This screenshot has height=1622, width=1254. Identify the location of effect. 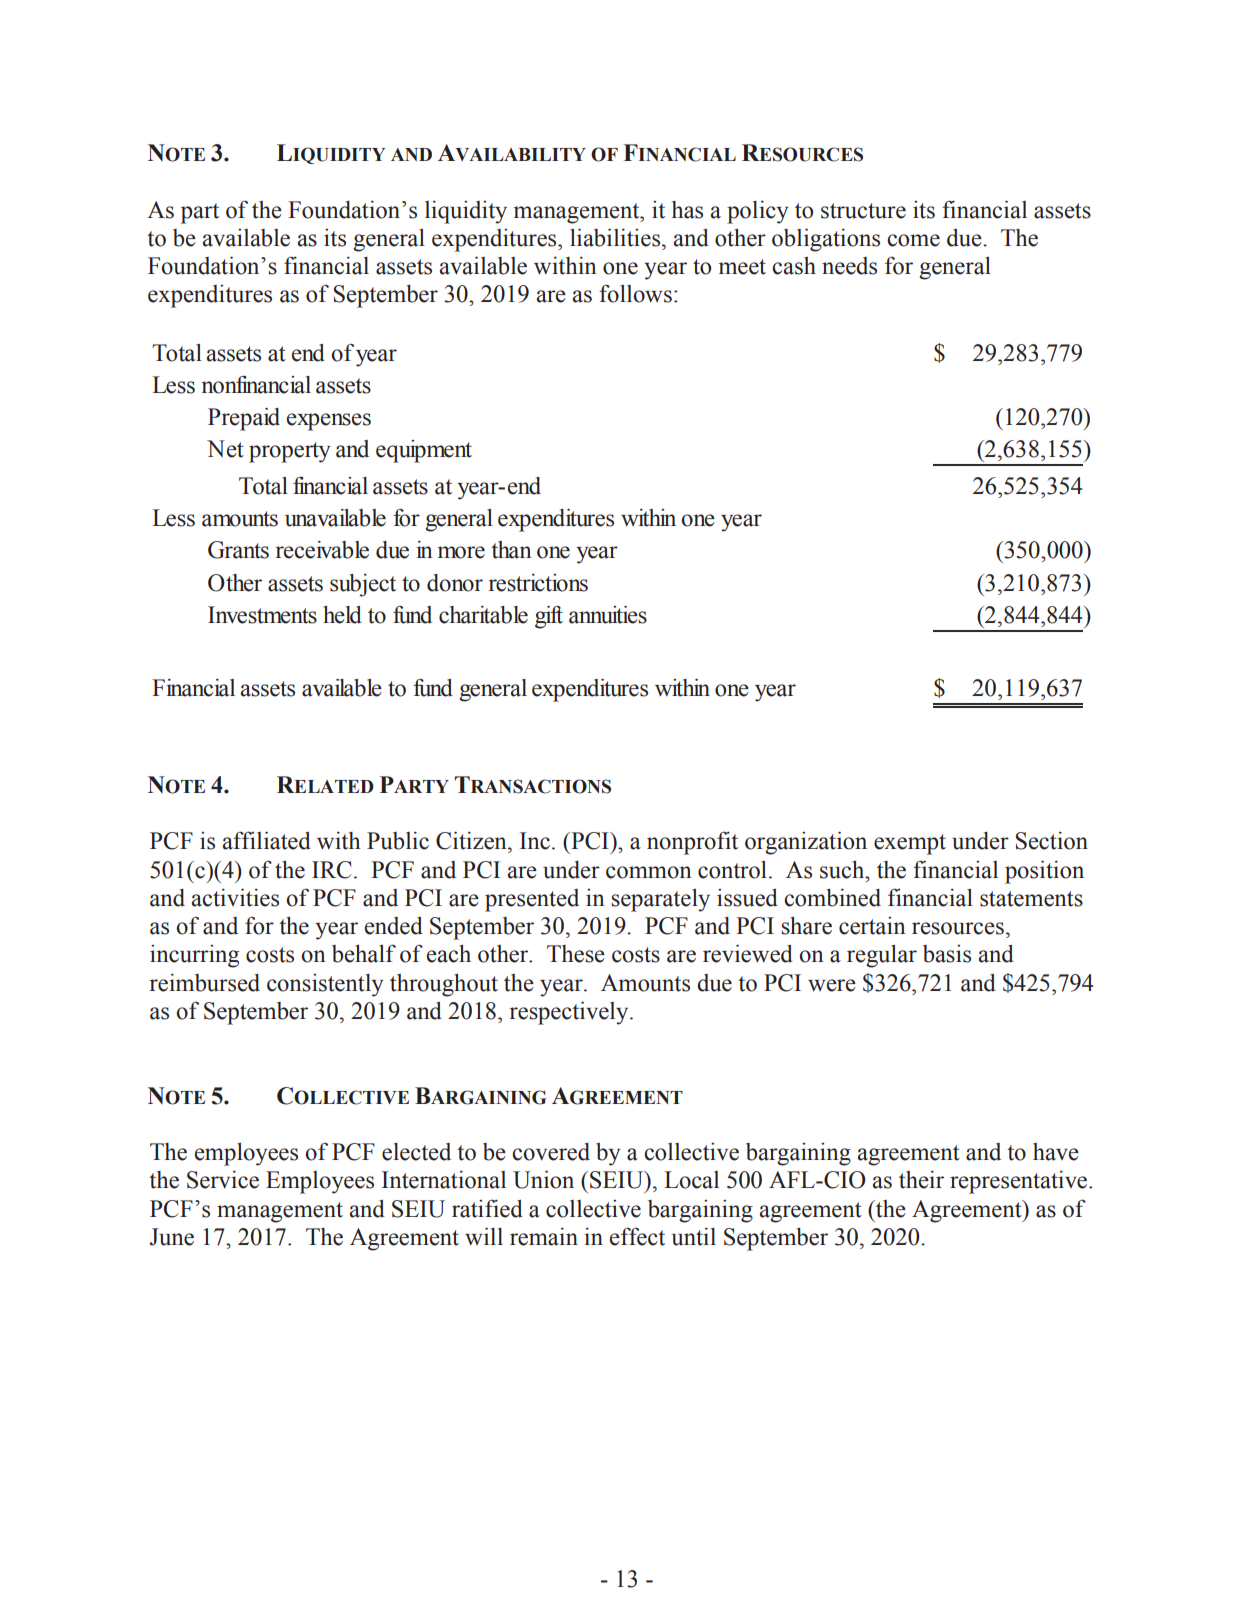
(637, 1236).
